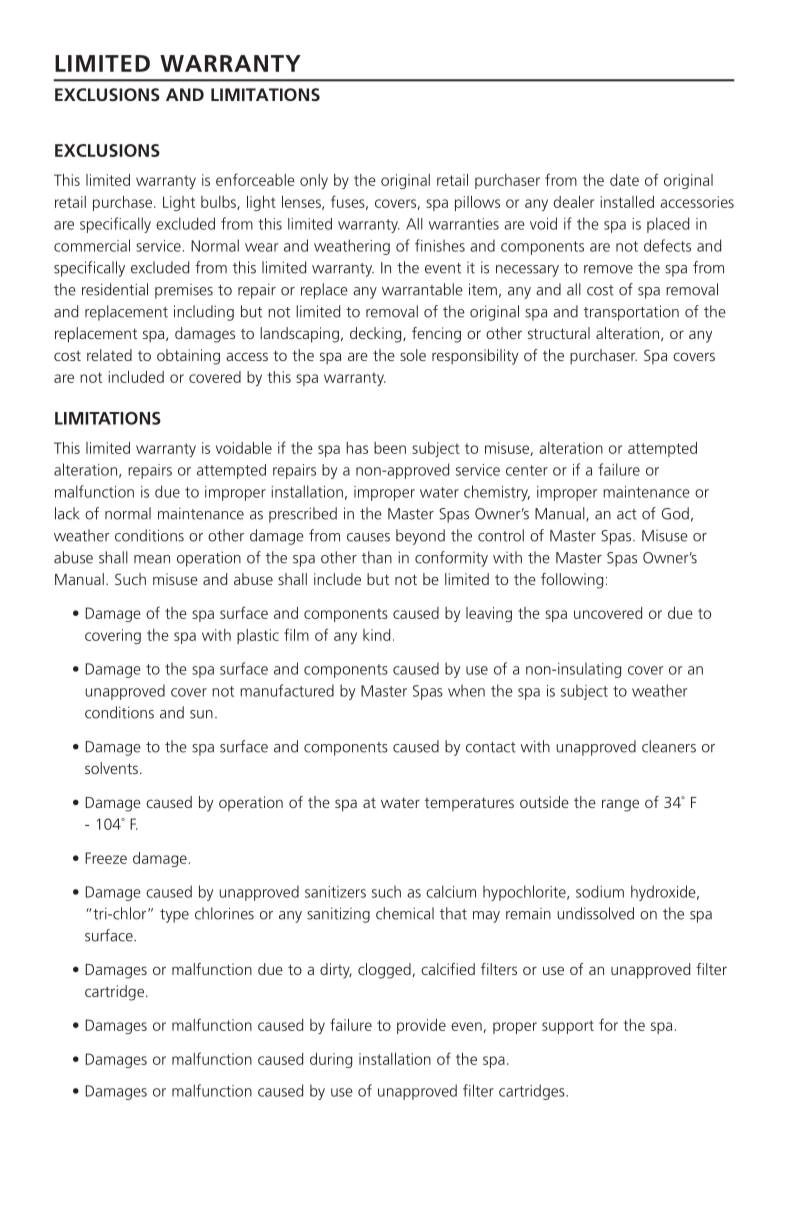 The image size is (788, 1218). I want to click on center, so click(527, 470).
